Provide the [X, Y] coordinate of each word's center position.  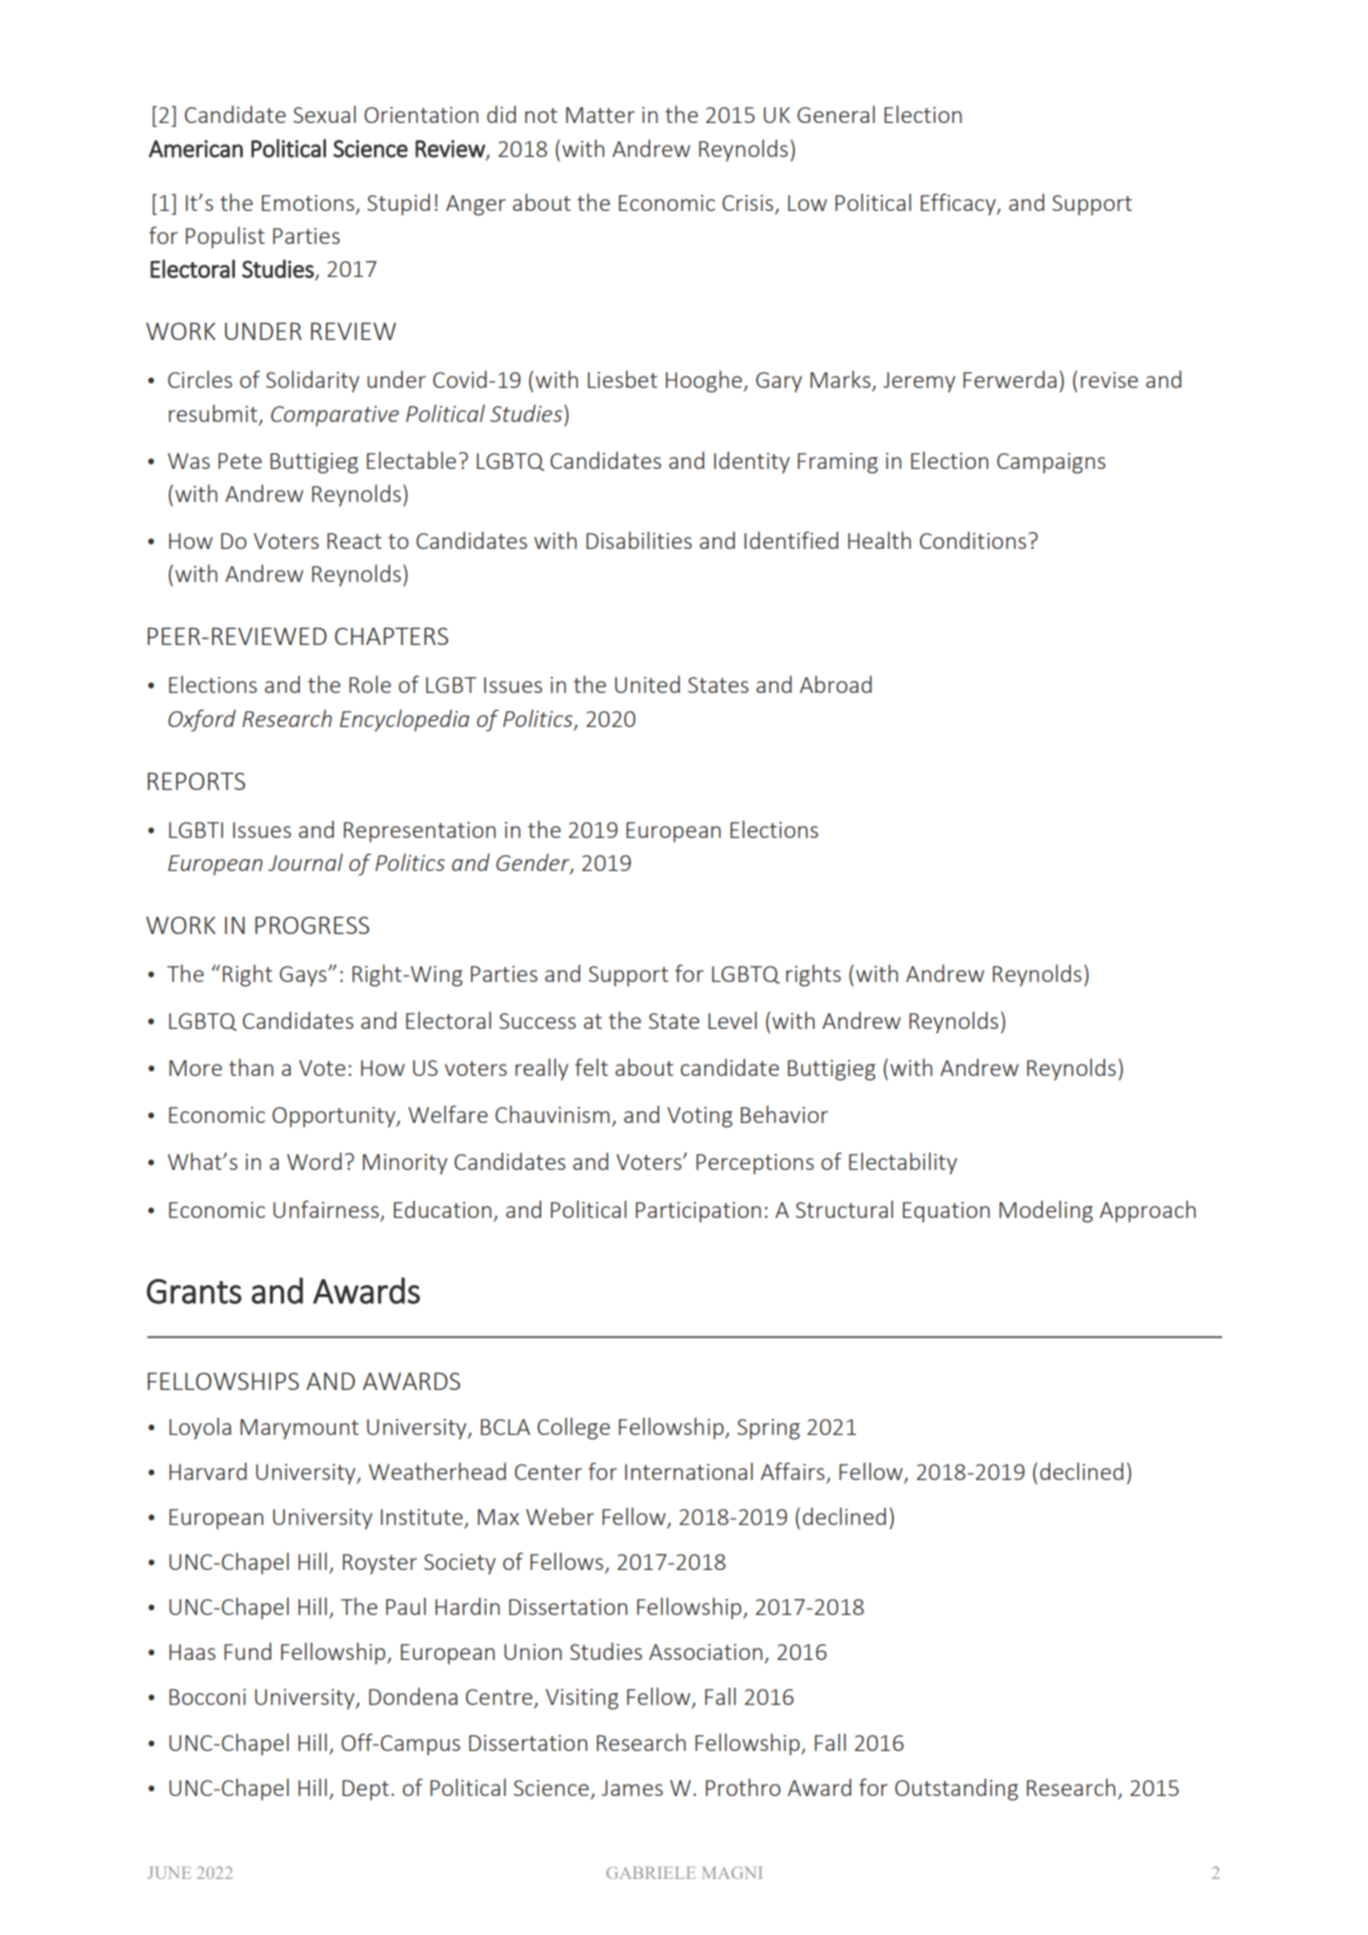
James [632, 1788]
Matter [600, 115]
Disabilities [639, 540]
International [689, 1471]
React [354, 541]
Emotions [308, 203]
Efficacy [959, 204]
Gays [304, 976]
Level [732, 1020]
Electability [903, 1163]
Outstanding [956, 1789]
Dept [367, 1790]
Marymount [299, 1429]
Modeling [1046, 1211]
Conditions [974, 540]
